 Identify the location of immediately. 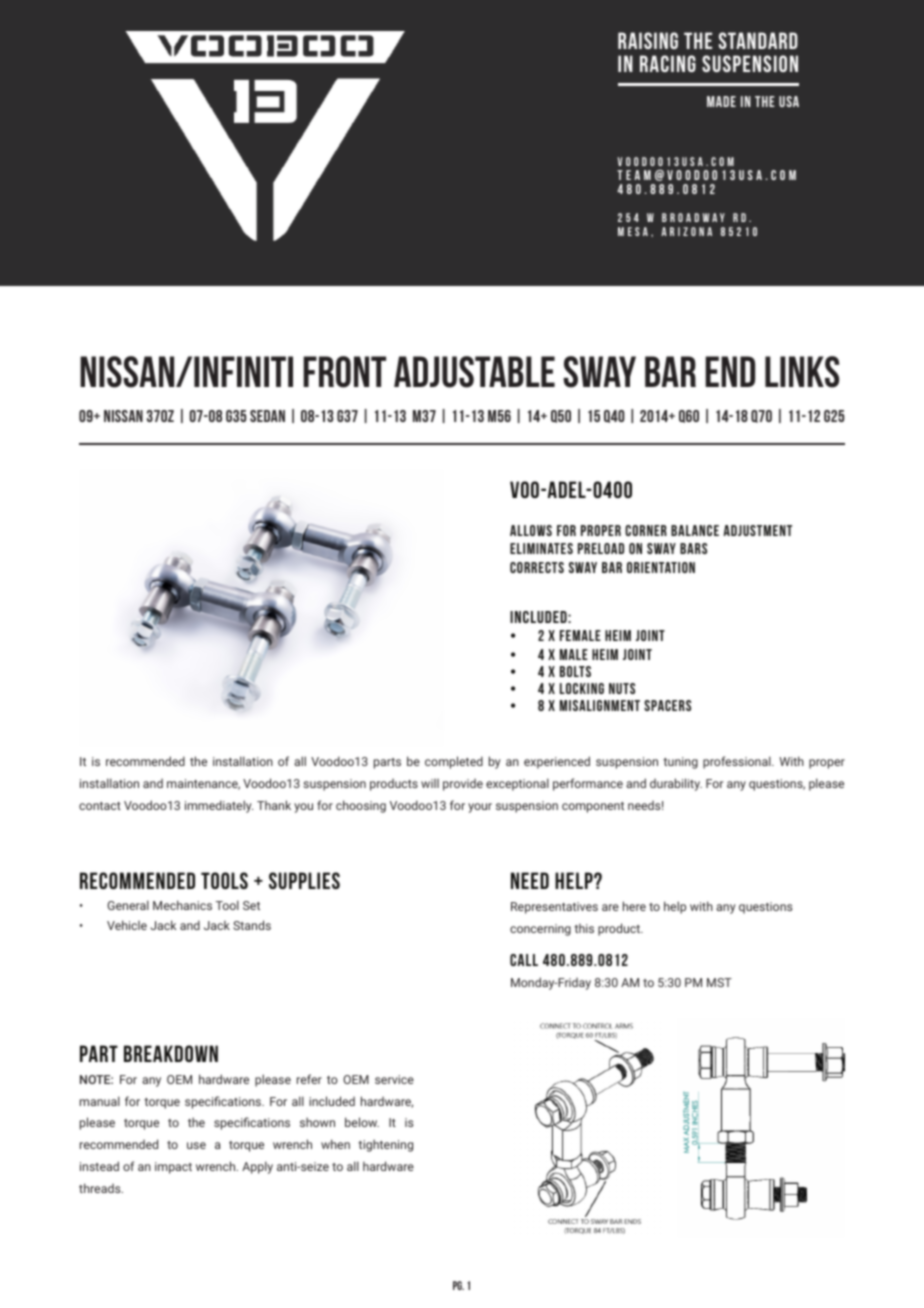
(219, 806).
